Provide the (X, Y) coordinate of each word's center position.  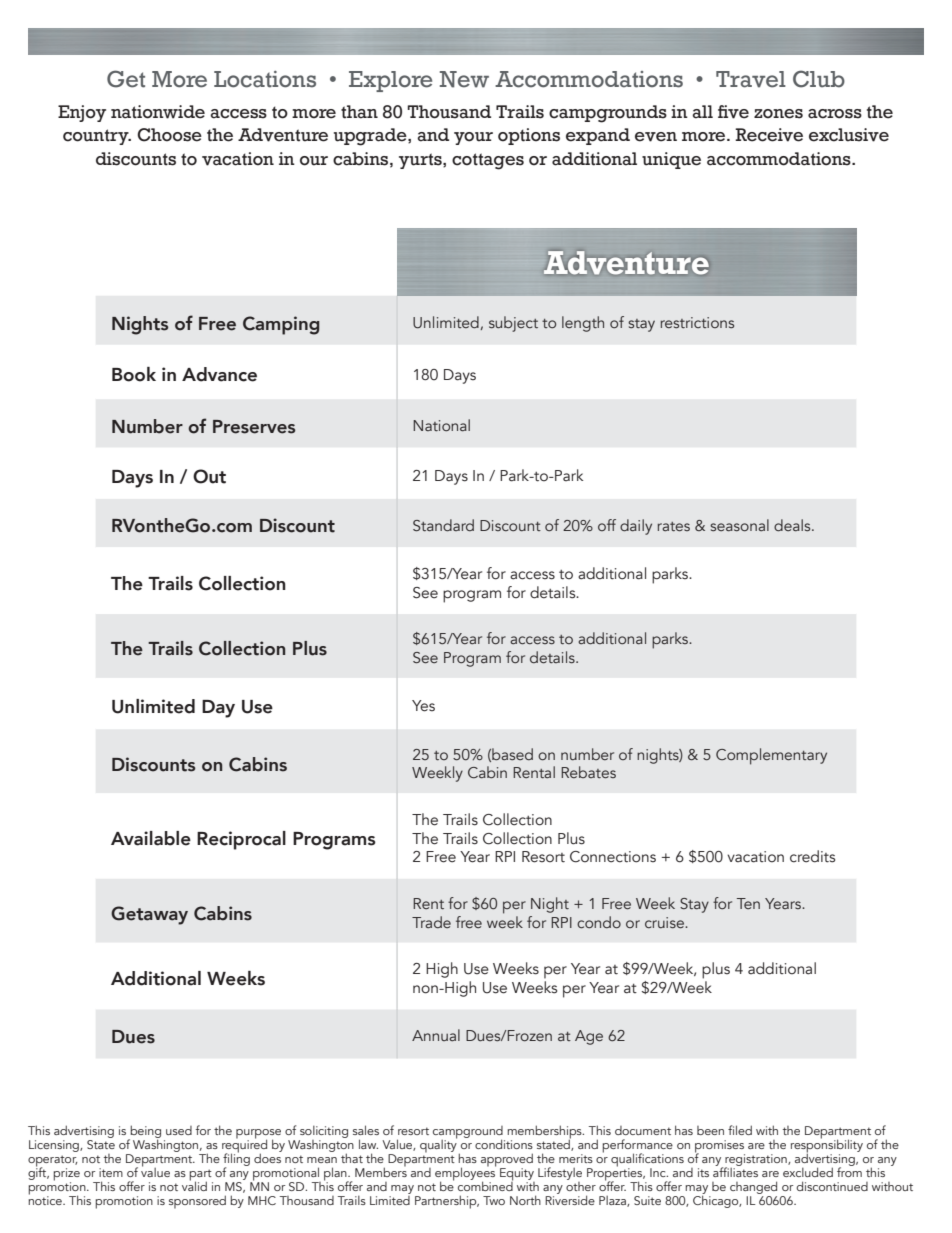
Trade (431, 922)
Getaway (149, 915)
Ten (748, 903)
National (441, 425)
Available (151, 838)
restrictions (697, 322)
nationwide (158, 112)
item (111, 1172)
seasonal (739, 525)
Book (134, 374)
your (473, 138)
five (733, 112)
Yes (423, 706)
